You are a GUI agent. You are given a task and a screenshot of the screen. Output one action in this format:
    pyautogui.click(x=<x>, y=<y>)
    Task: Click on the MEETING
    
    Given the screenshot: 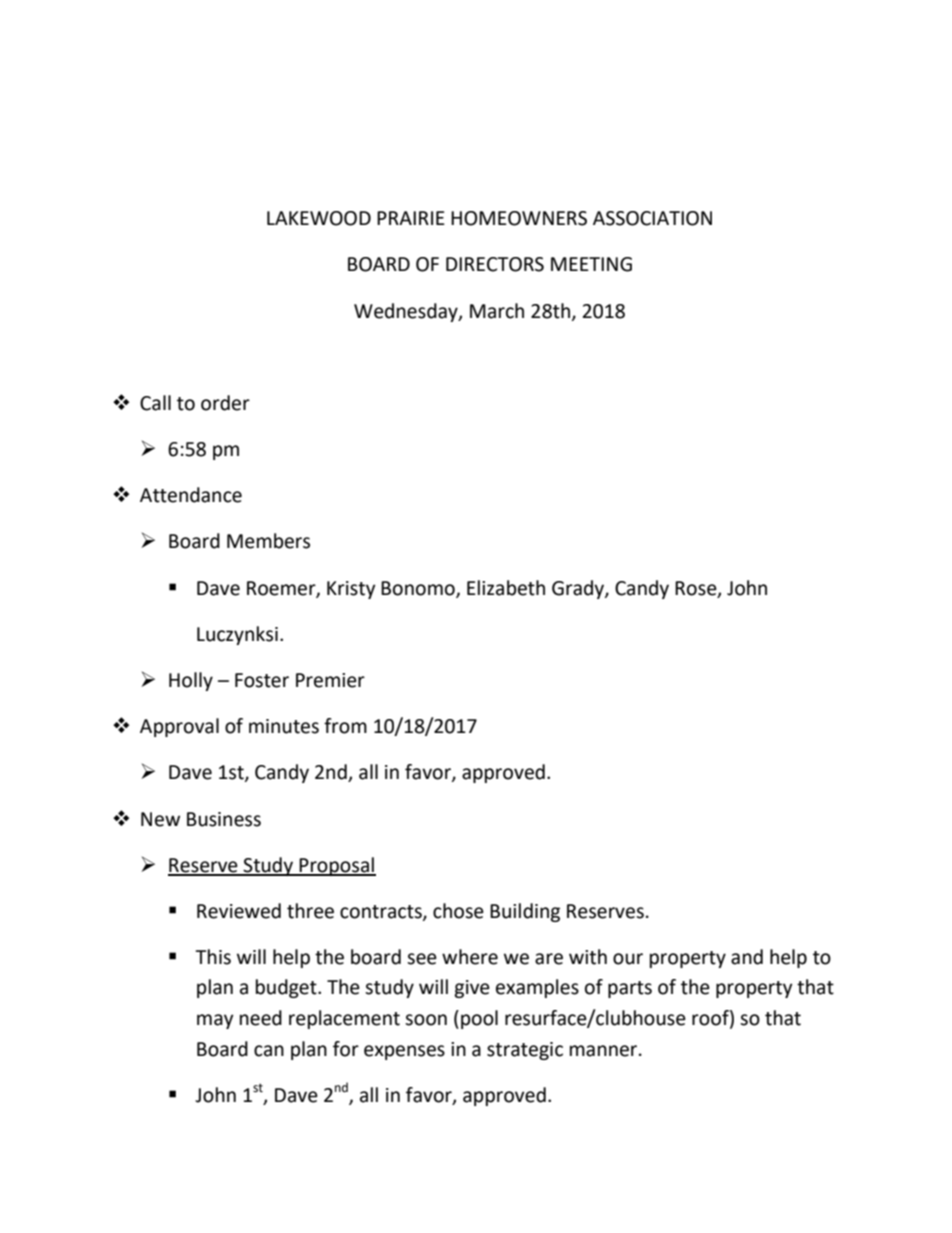 What is the action you would take?
    pyautogui.click(x=591, y=264)
